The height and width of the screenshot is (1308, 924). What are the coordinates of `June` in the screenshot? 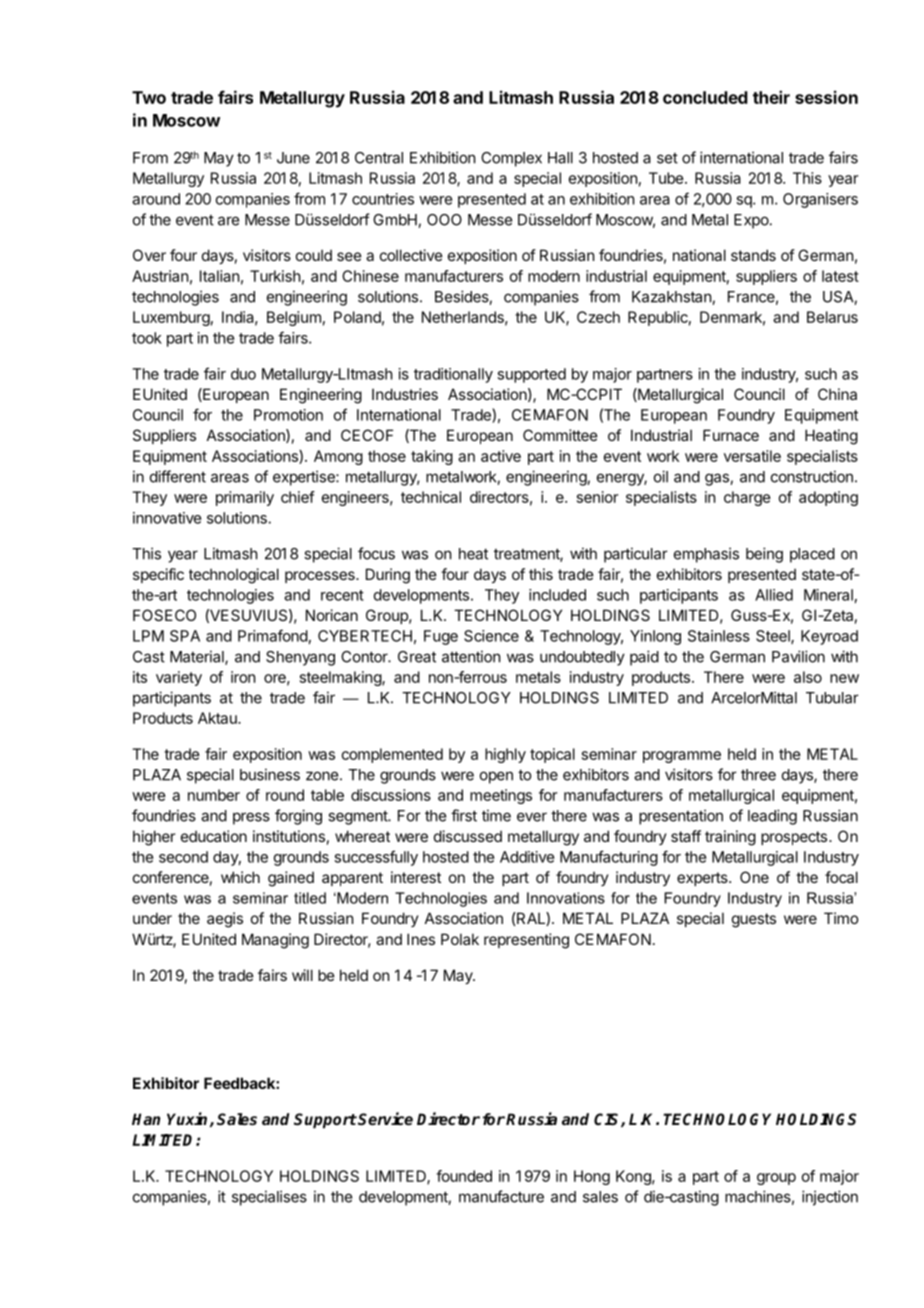 It's located at (293, 158).
